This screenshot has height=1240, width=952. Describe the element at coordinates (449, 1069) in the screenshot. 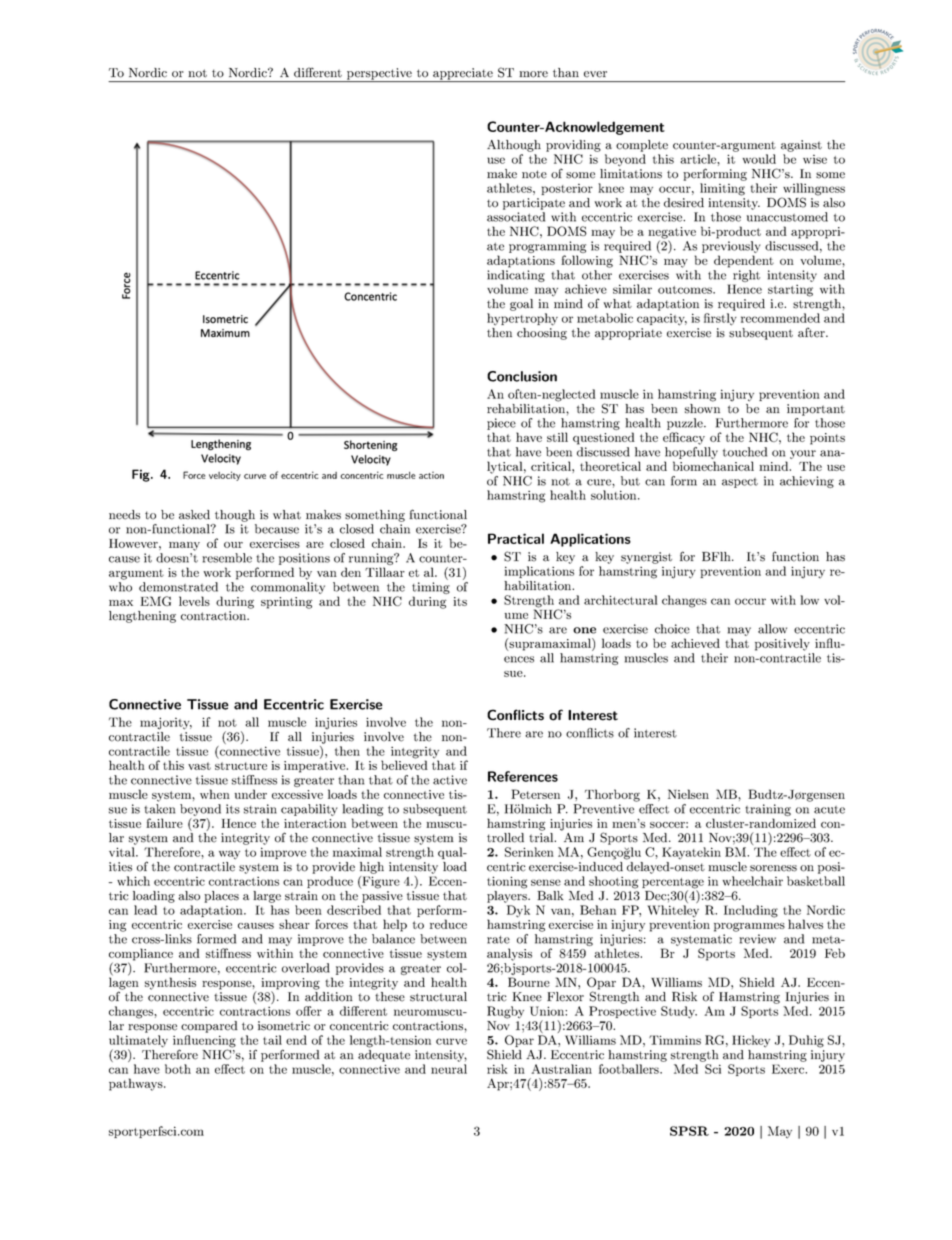

I see `neural` at that location.
